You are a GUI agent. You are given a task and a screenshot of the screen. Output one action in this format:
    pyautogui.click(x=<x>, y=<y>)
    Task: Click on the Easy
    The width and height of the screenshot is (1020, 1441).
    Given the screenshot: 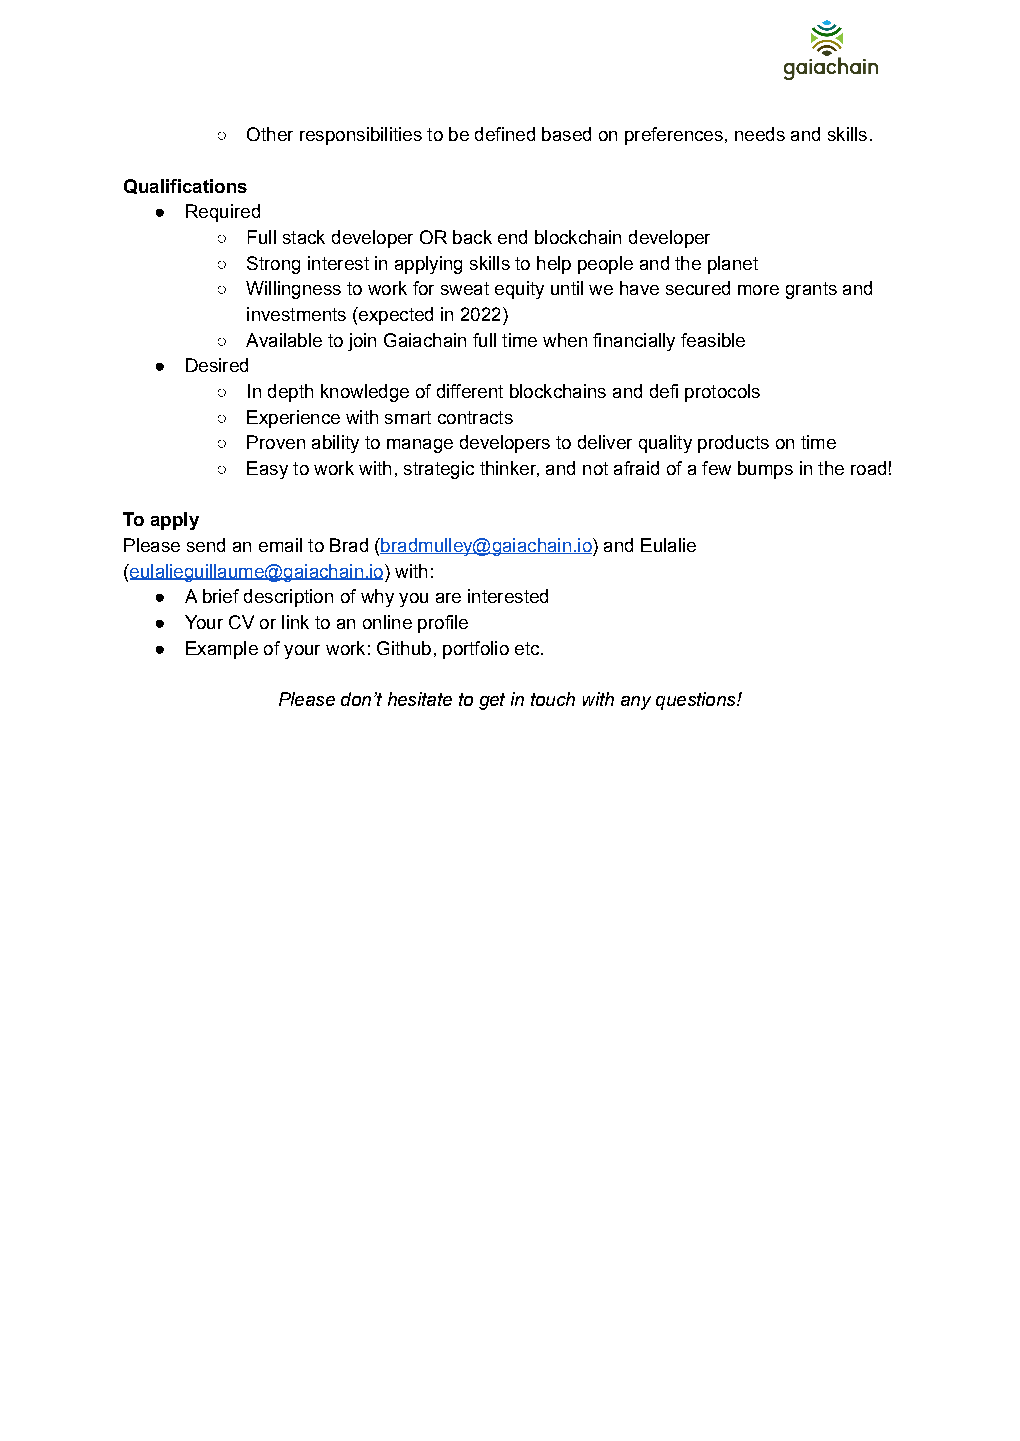 What is the action you would take?
    pyautogui.click(x=267, y=470)
